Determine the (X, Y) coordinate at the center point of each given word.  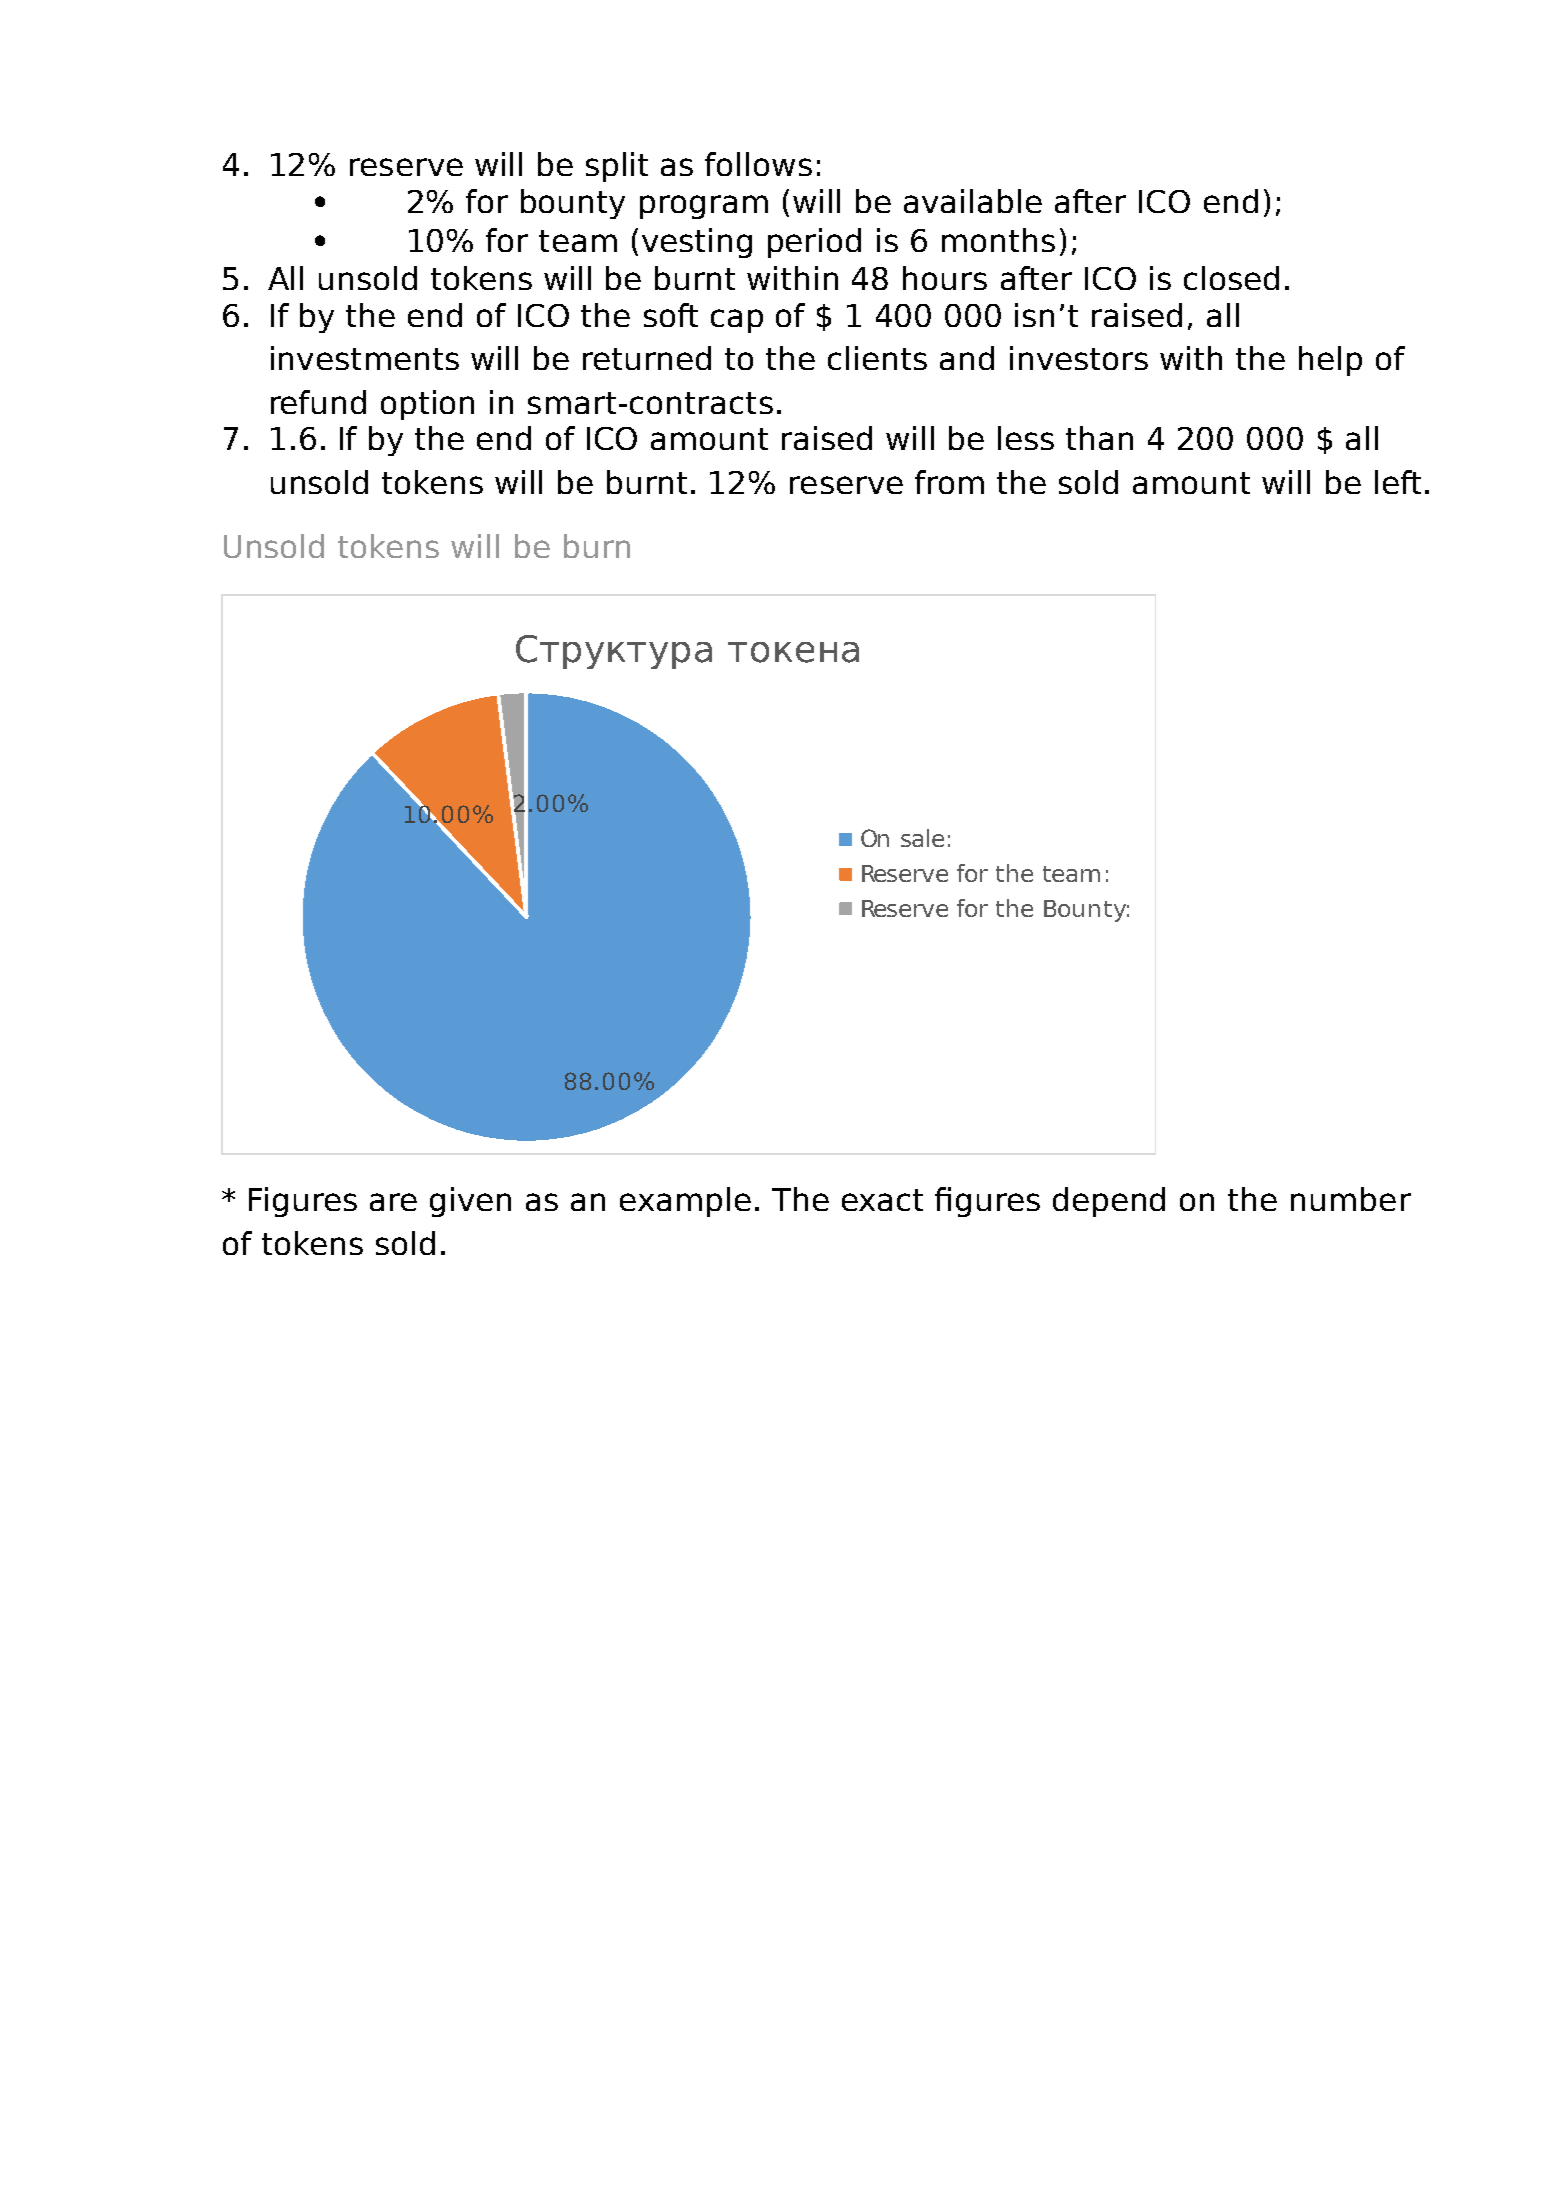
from (949, 482)
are (393, 1202)
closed (1231, 278)
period (814, 243)
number (1351, 1199)
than (1099, 438)
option (427, 405)
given (470, 1202)
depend (1109, 1202)
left (1398, 482)
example (685, 1202)
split (617, 167)
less (1026, 438)
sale (922, 838)
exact (882, 1200)
